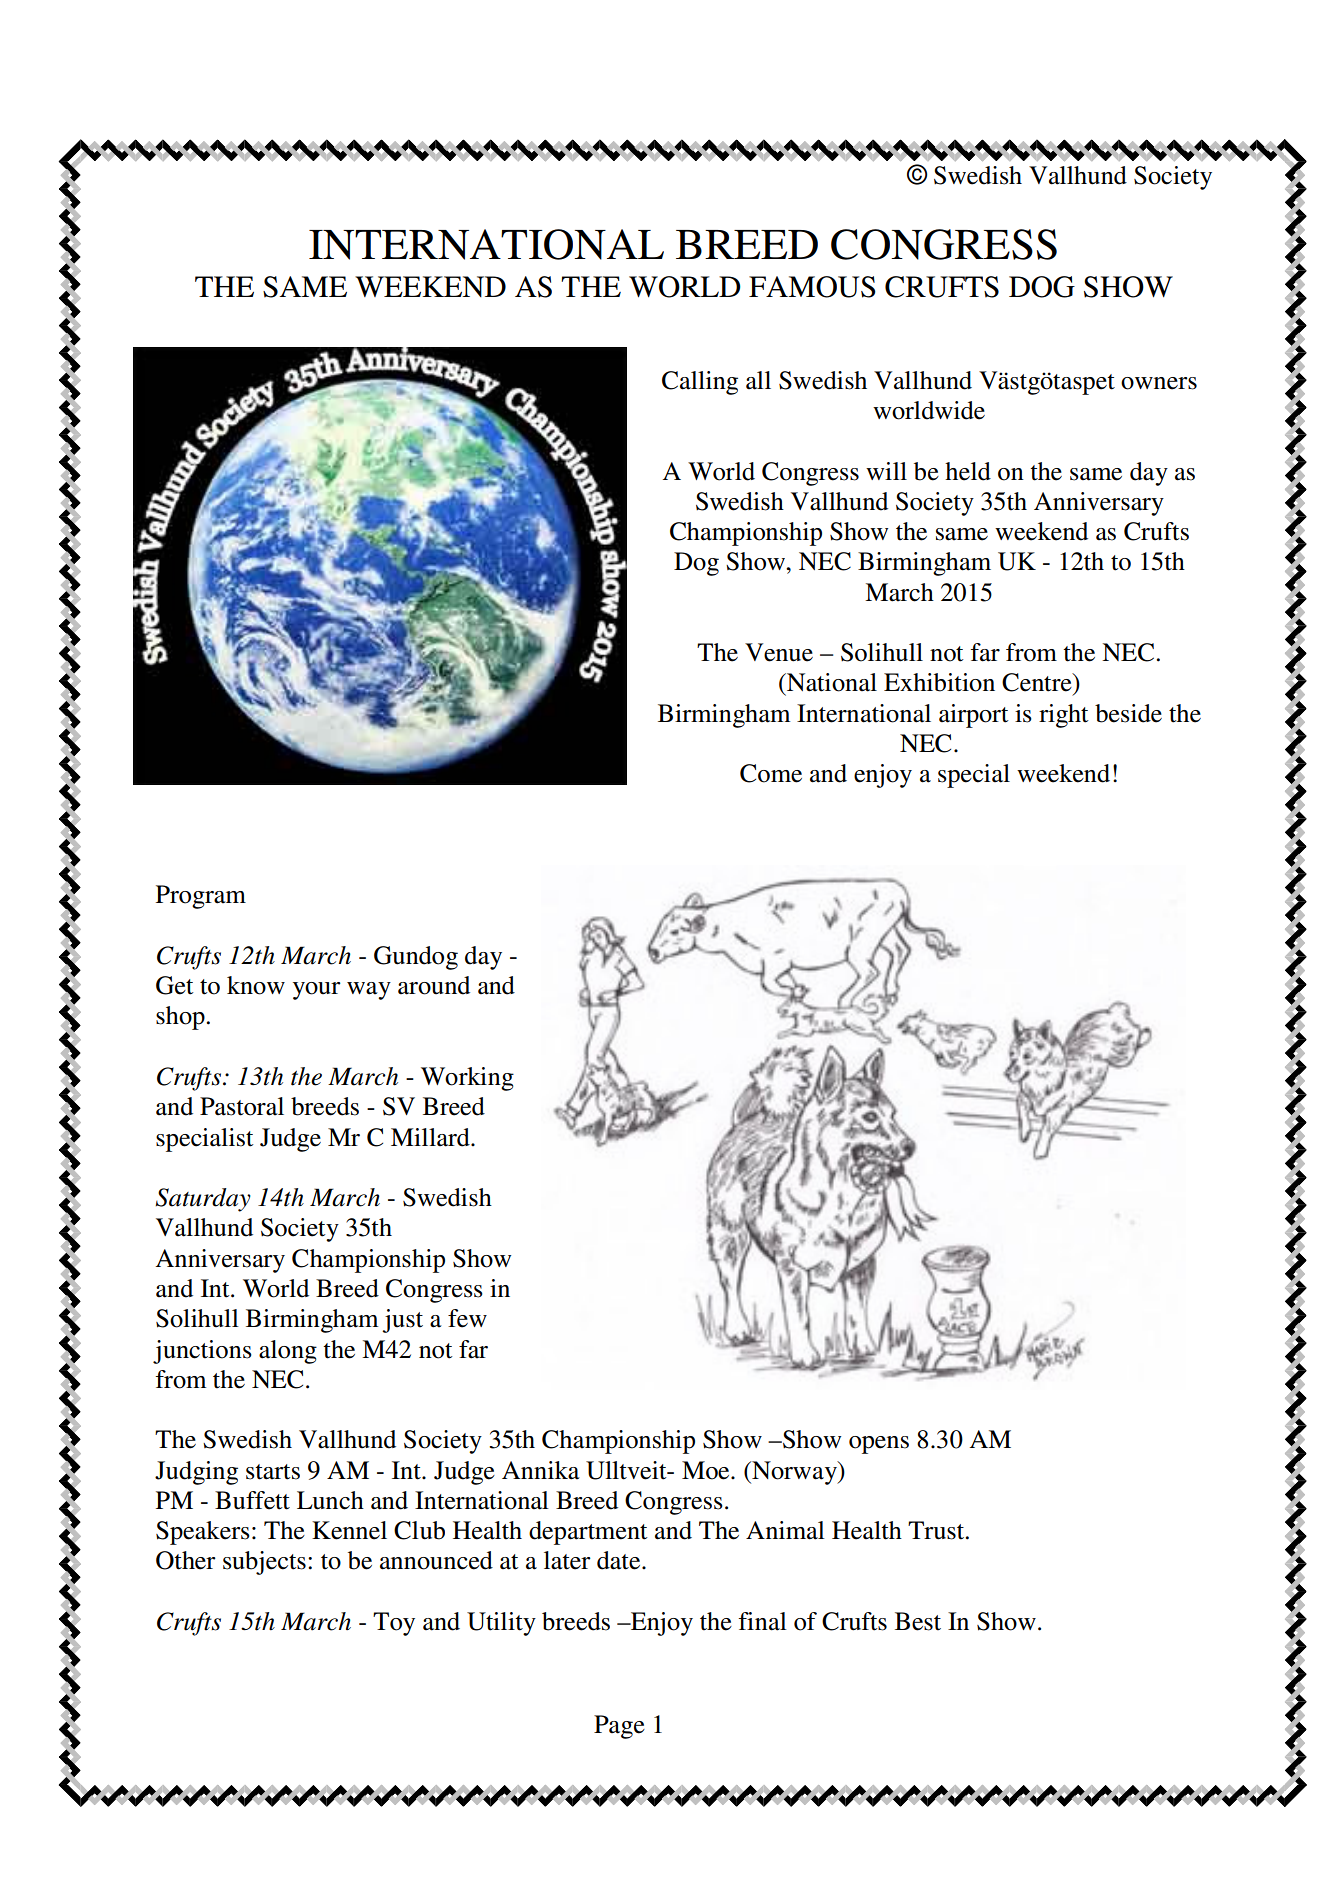  Describe the element at coordinates (467, 1079) in the document. I see `Working` at that location.
